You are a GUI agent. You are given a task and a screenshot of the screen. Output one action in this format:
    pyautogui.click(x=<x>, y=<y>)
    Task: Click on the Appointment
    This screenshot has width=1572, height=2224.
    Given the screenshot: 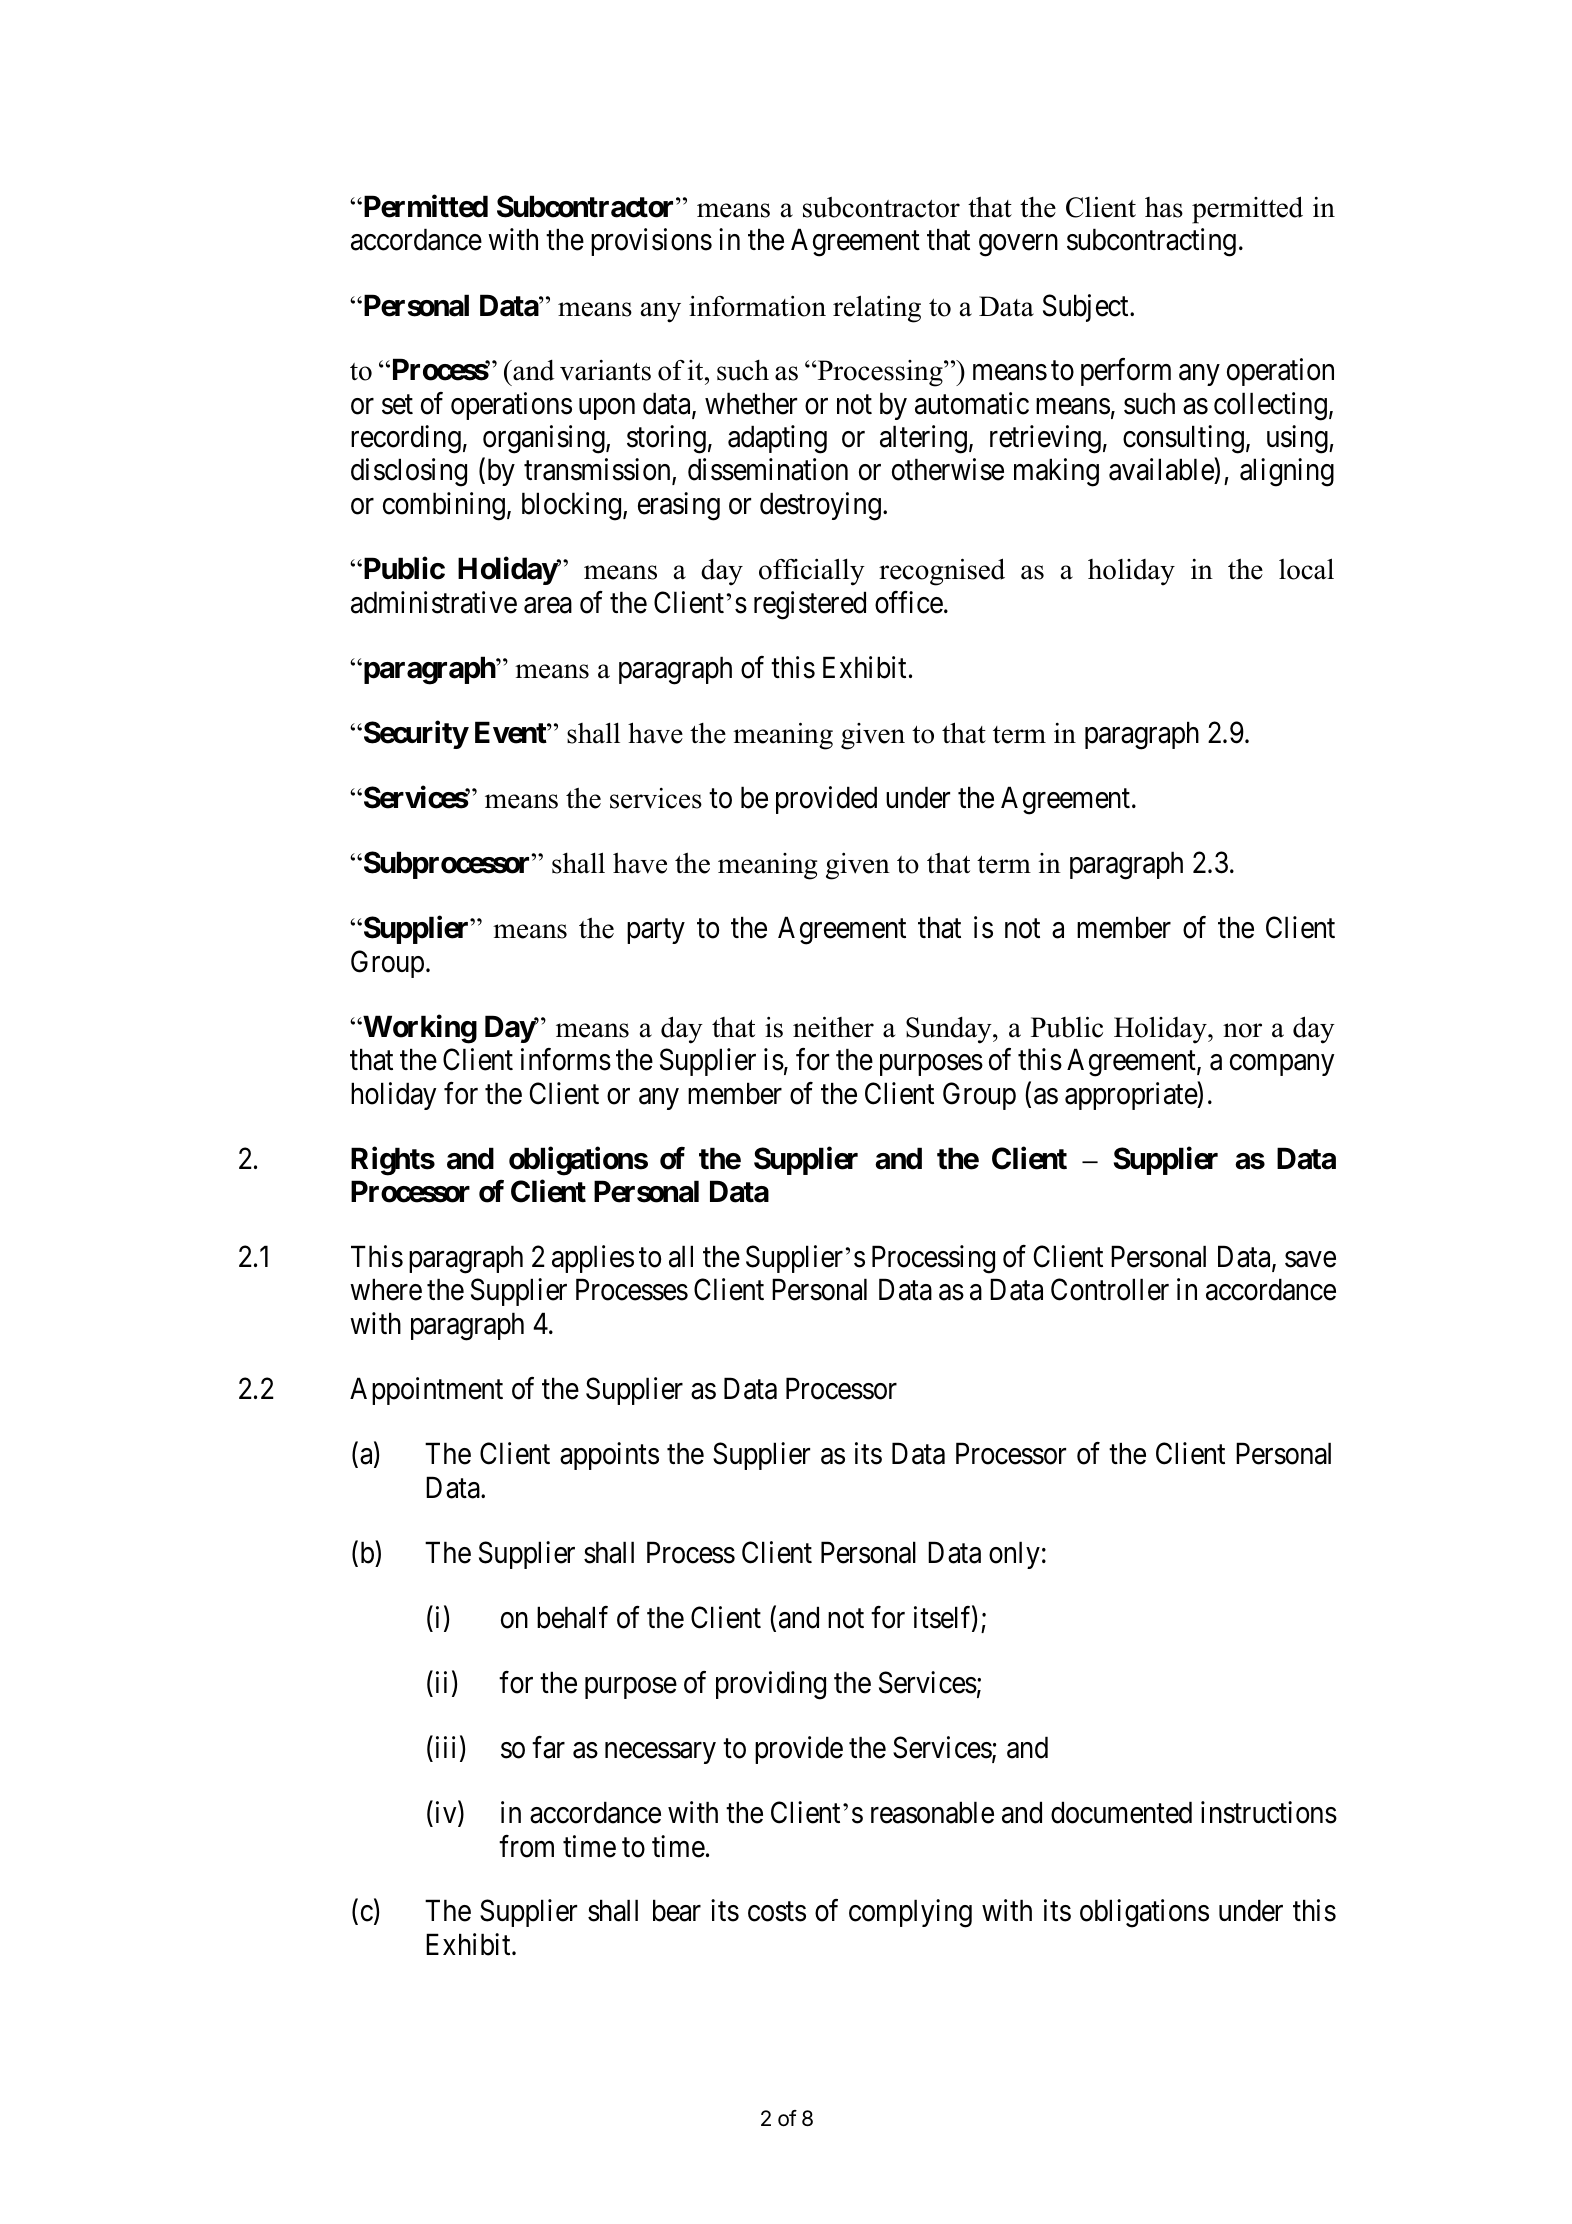 What is the action you would take?
    pyautogui.click(x=426, y=1391)
